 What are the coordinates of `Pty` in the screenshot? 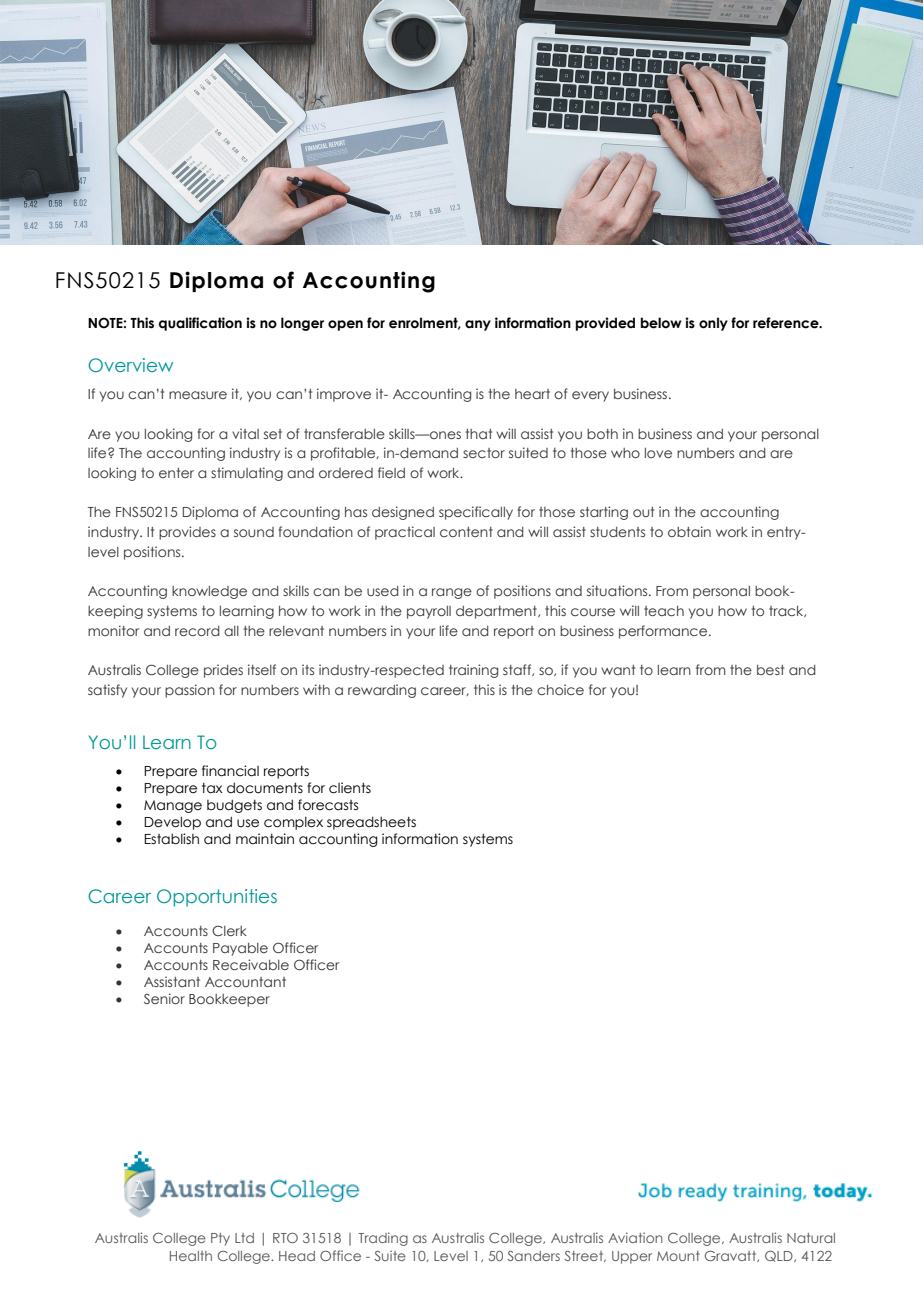 It's located at (220, 1239).
